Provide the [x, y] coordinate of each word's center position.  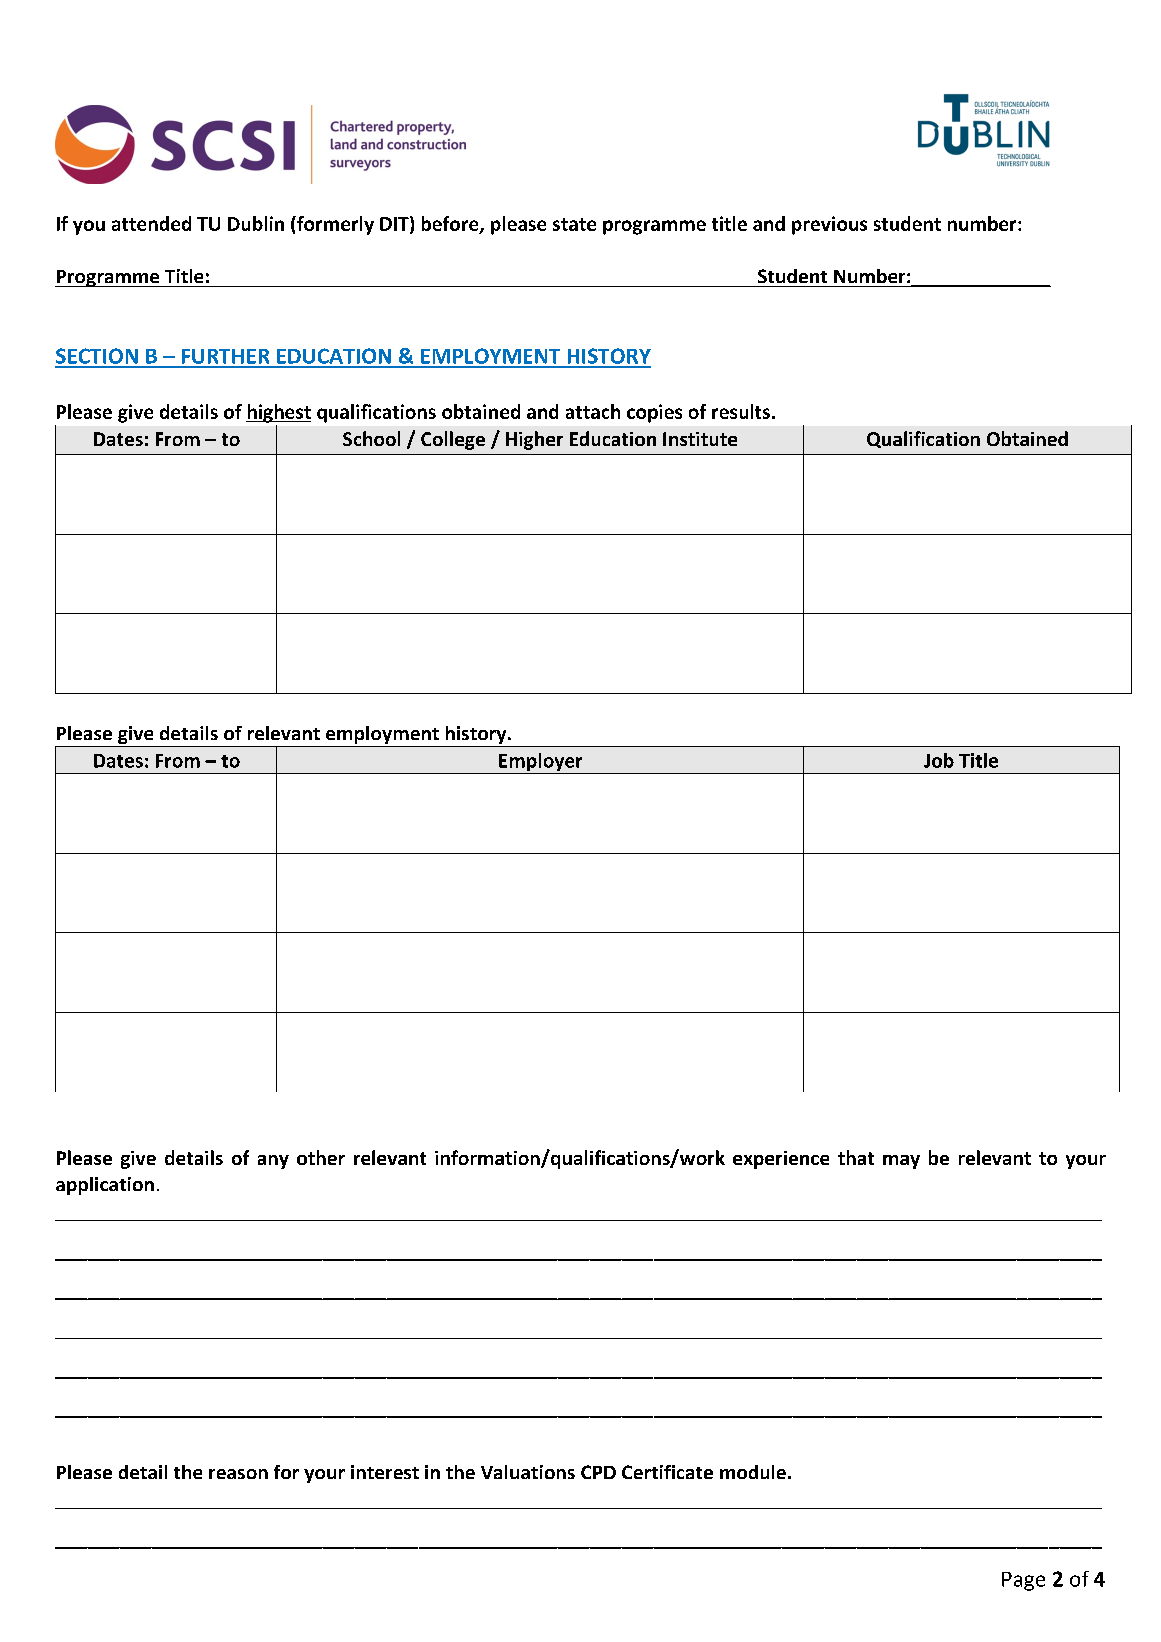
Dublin [256, 223]
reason [238, 1474]
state [574, 224]
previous [829, 225]
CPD [598, 1472]
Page [1023, 1581]
